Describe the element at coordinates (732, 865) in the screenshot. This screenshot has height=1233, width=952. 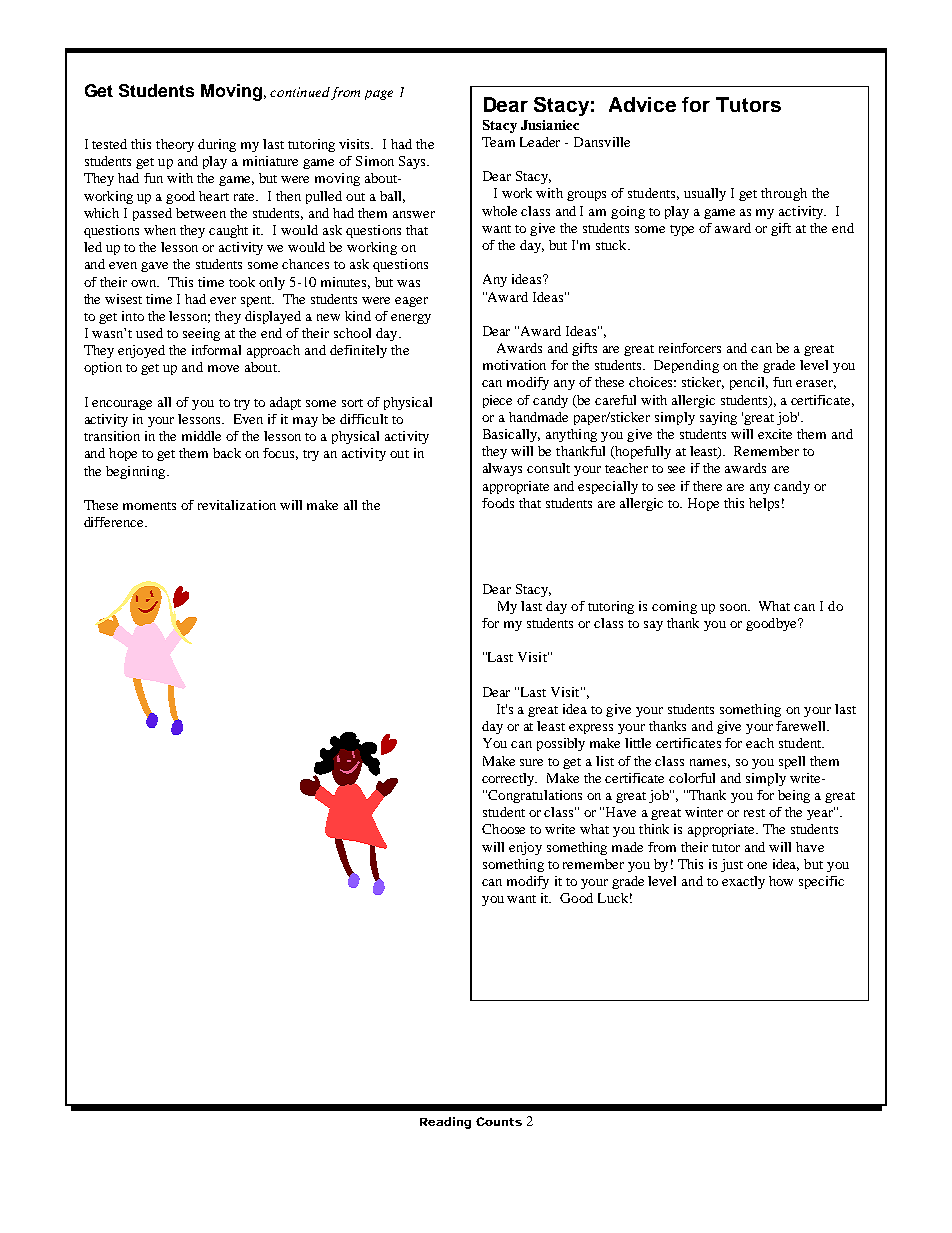
I see `just` at that location.
